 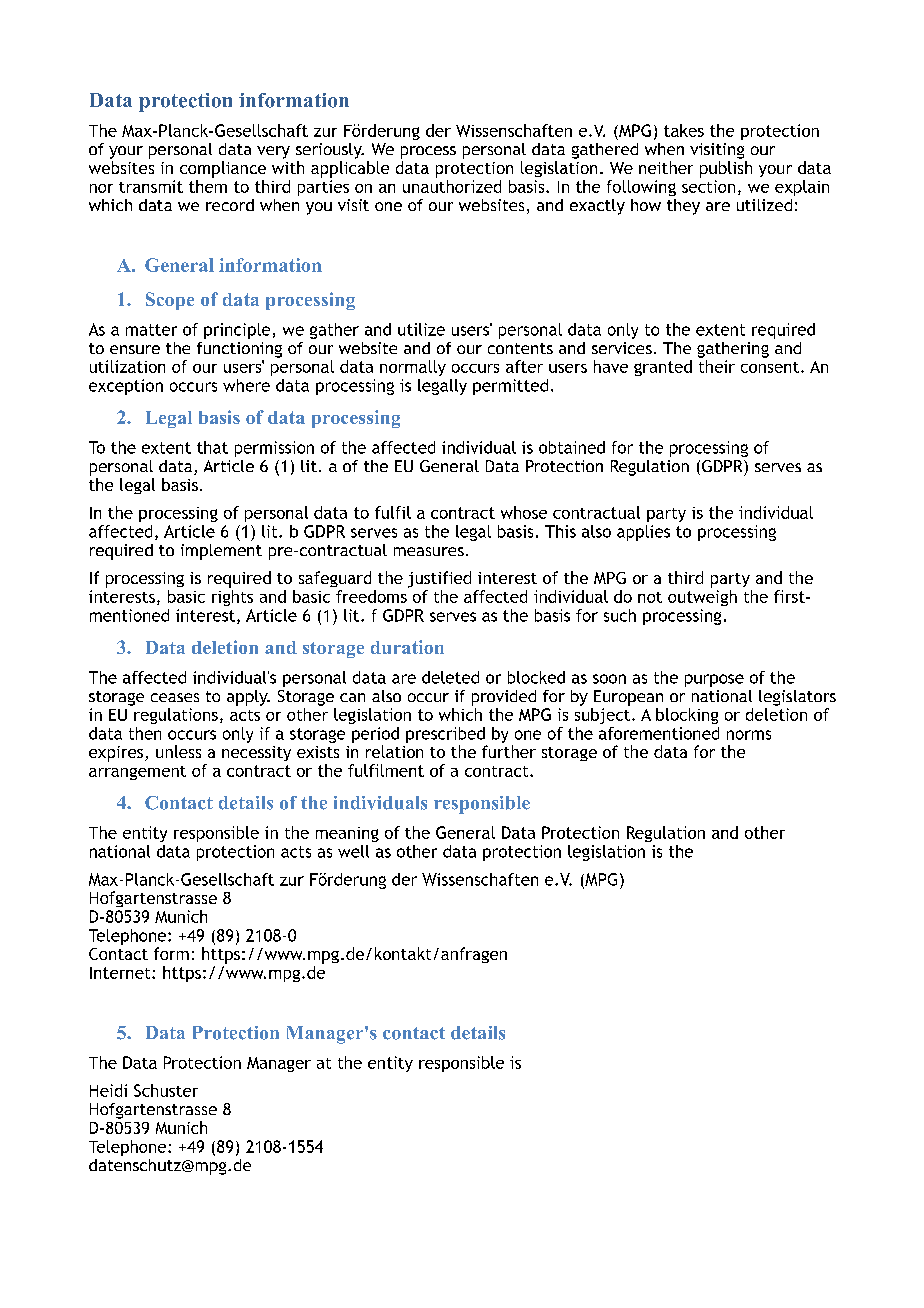 I want to click on rights, so click(x=232, y=598).
